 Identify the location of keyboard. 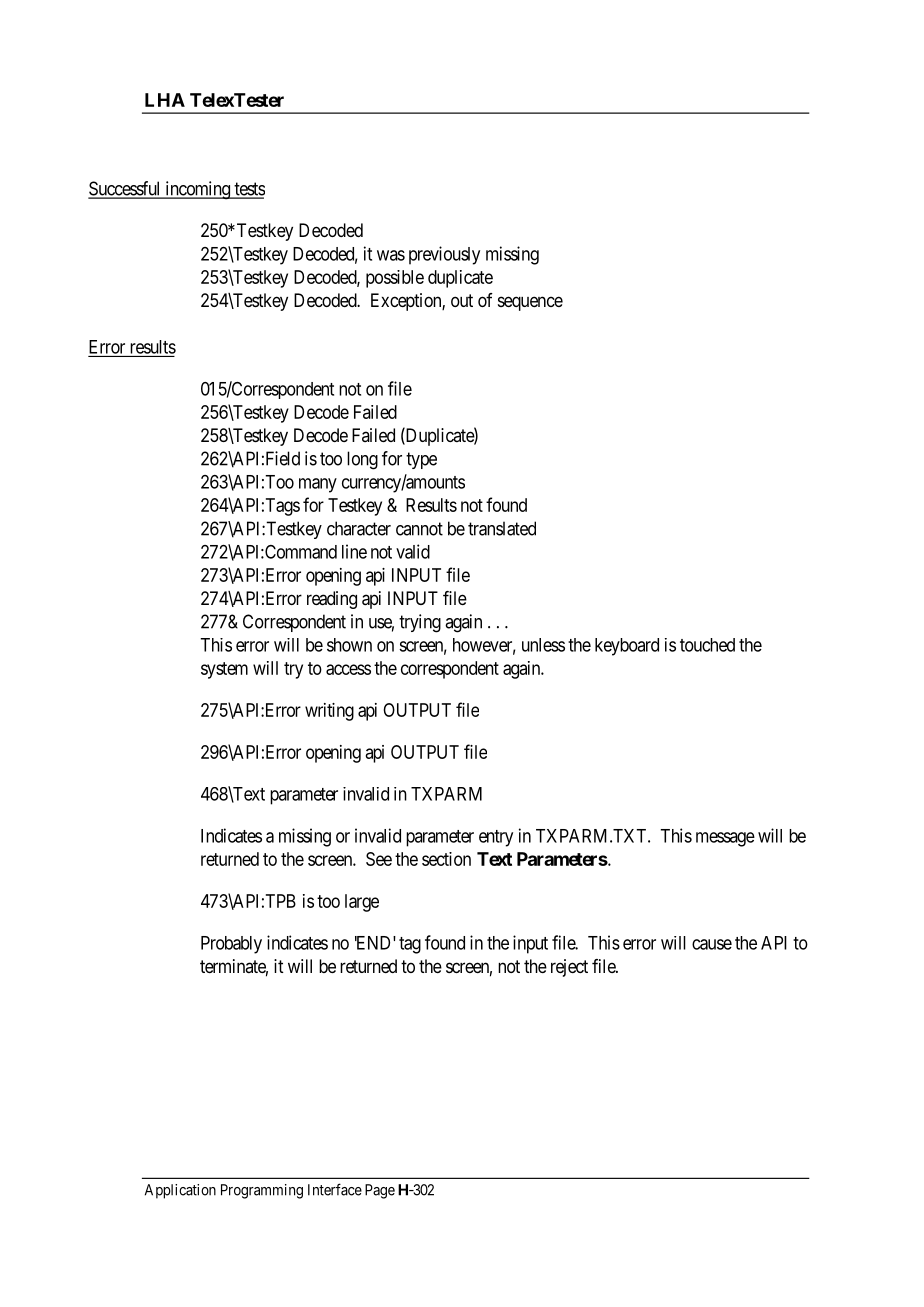
(627, 647).
